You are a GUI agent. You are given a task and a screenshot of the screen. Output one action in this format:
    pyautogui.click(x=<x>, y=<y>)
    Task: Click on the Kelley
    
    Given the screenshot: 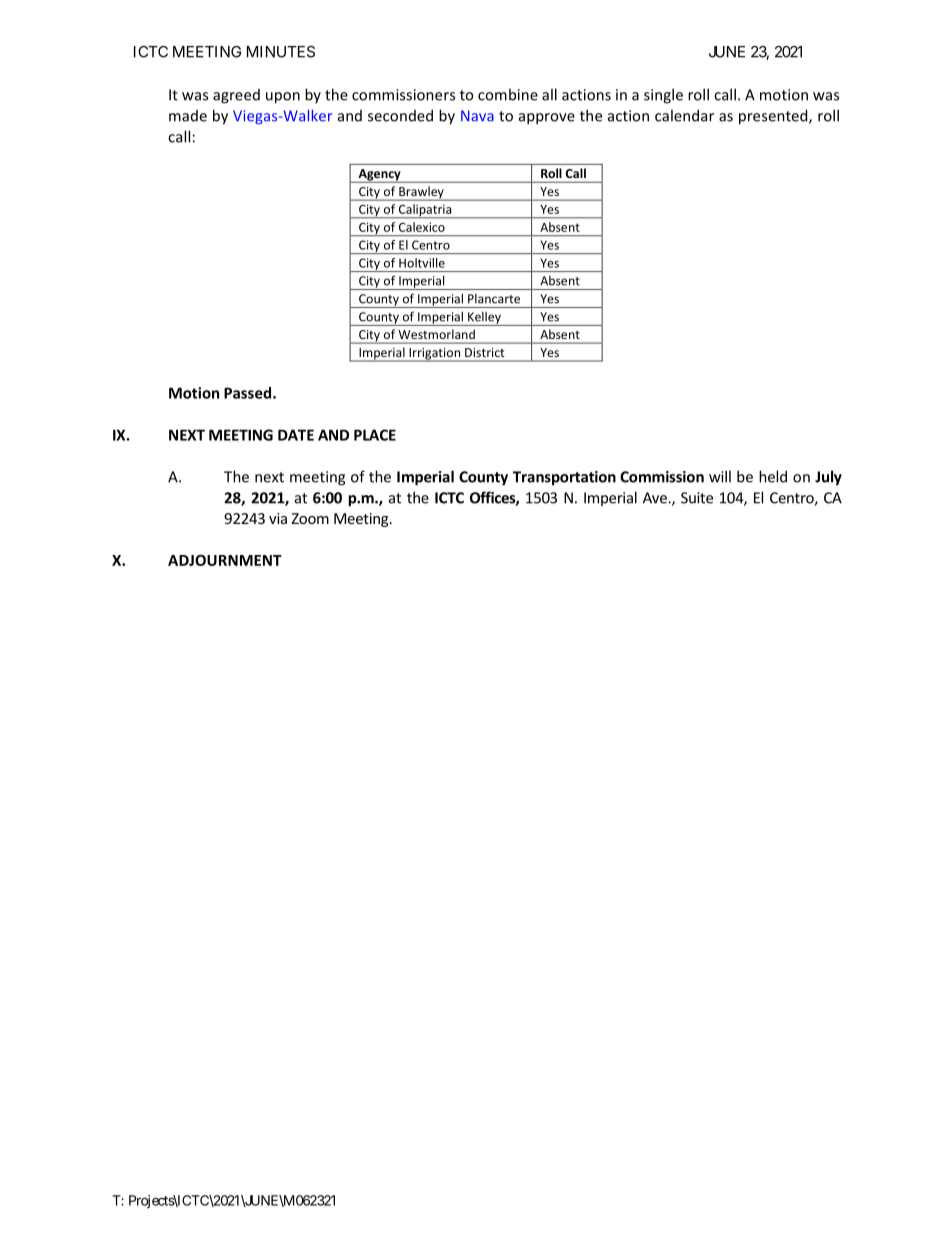 What is the action you would take?
    pyautogui.click(x=484, y=319)
